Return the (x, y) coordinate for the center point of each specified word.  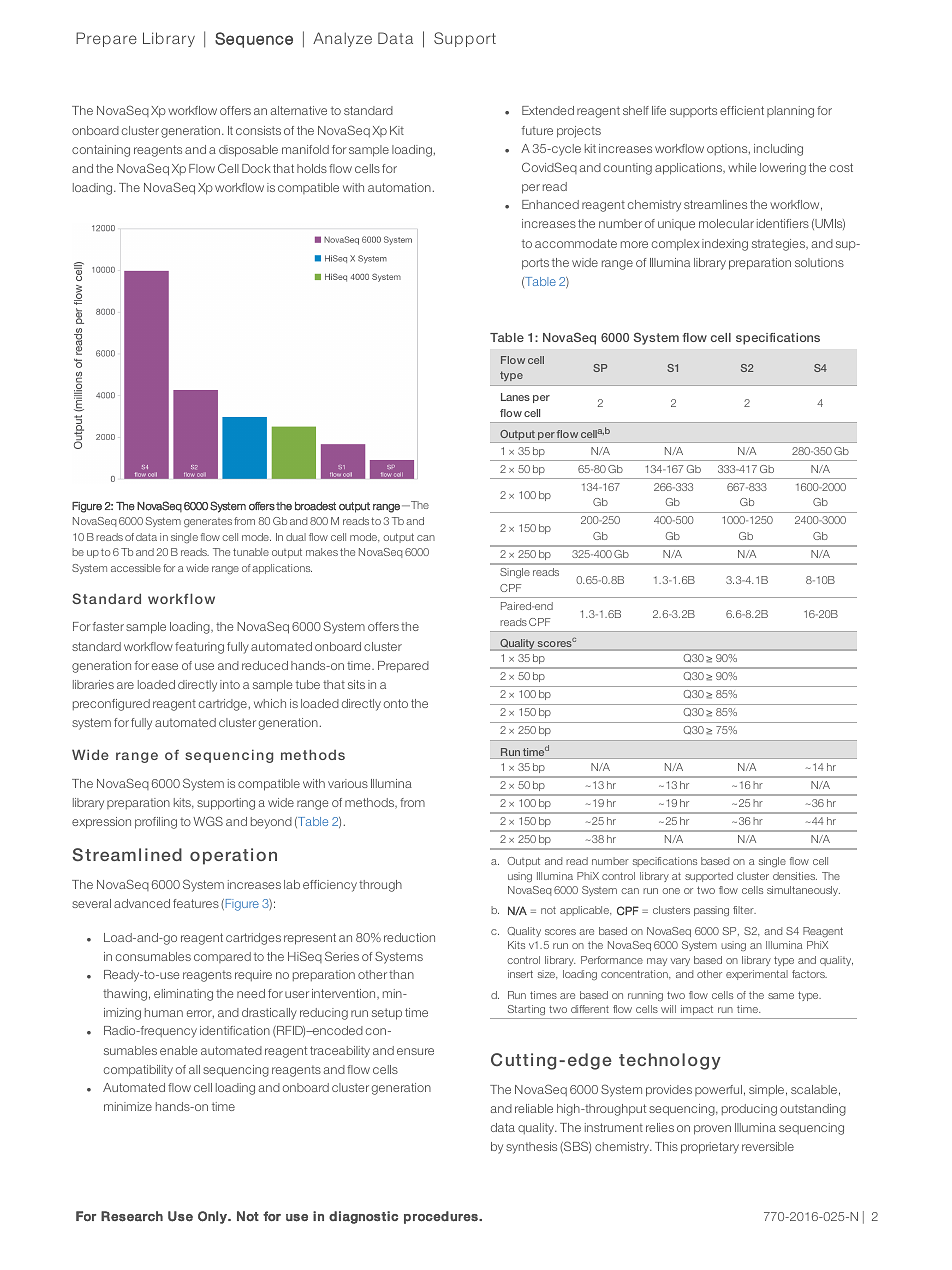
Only (213, 1217)
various (348, 783)
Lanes (515, 397)
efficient (742, 110)
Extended (548, 110)
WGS (208, 821)
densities (795, 876)
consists (258, 130)
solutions (819, 262)
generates (208, 522)
